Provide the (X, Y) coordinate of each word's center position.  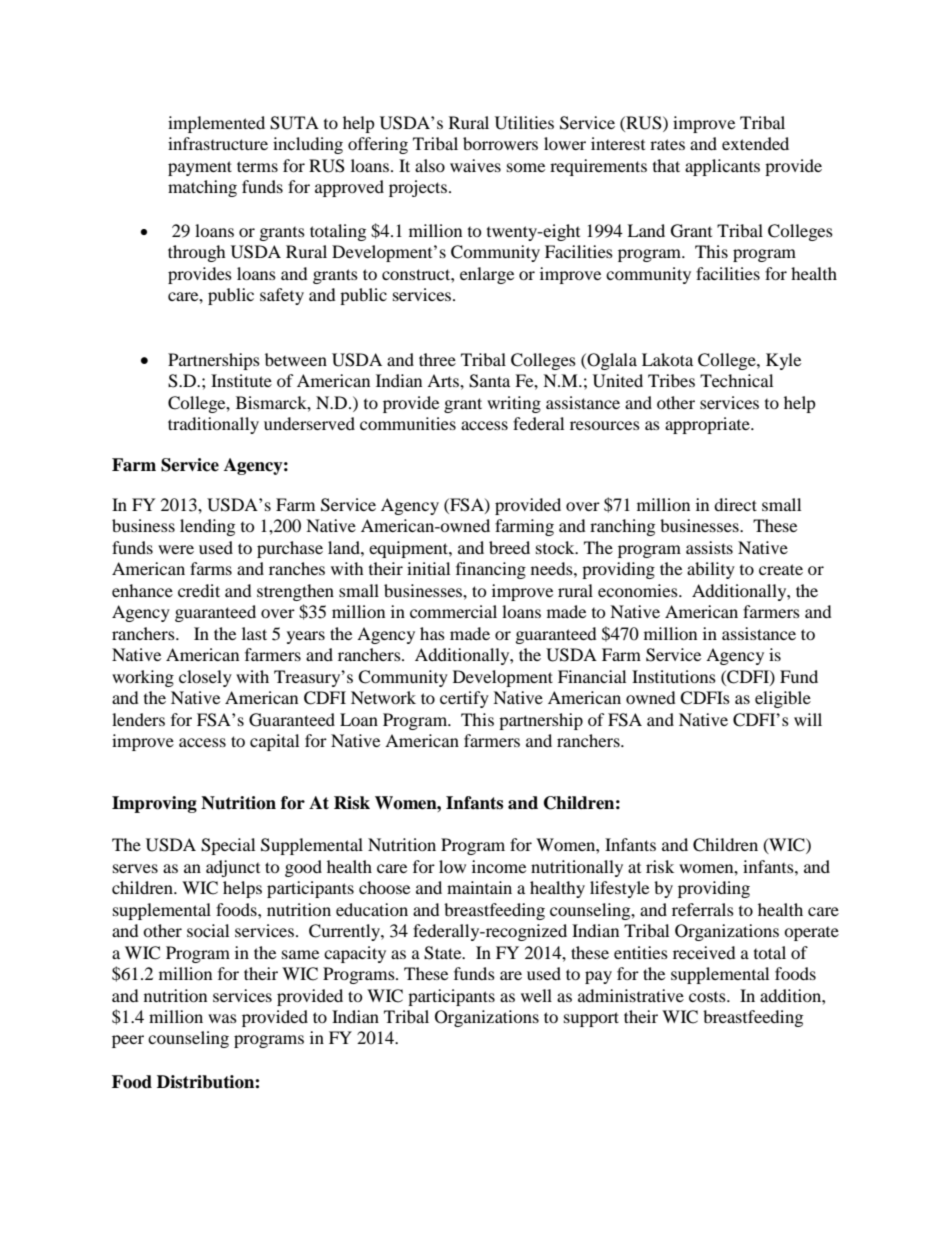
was (222, 1018)
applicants (722, 167)
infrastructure (218, 143)
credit (199, 590)
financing (491, 570)
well (536, 995)
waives (475, 165)
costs (708, 997)
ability (711, 570)
